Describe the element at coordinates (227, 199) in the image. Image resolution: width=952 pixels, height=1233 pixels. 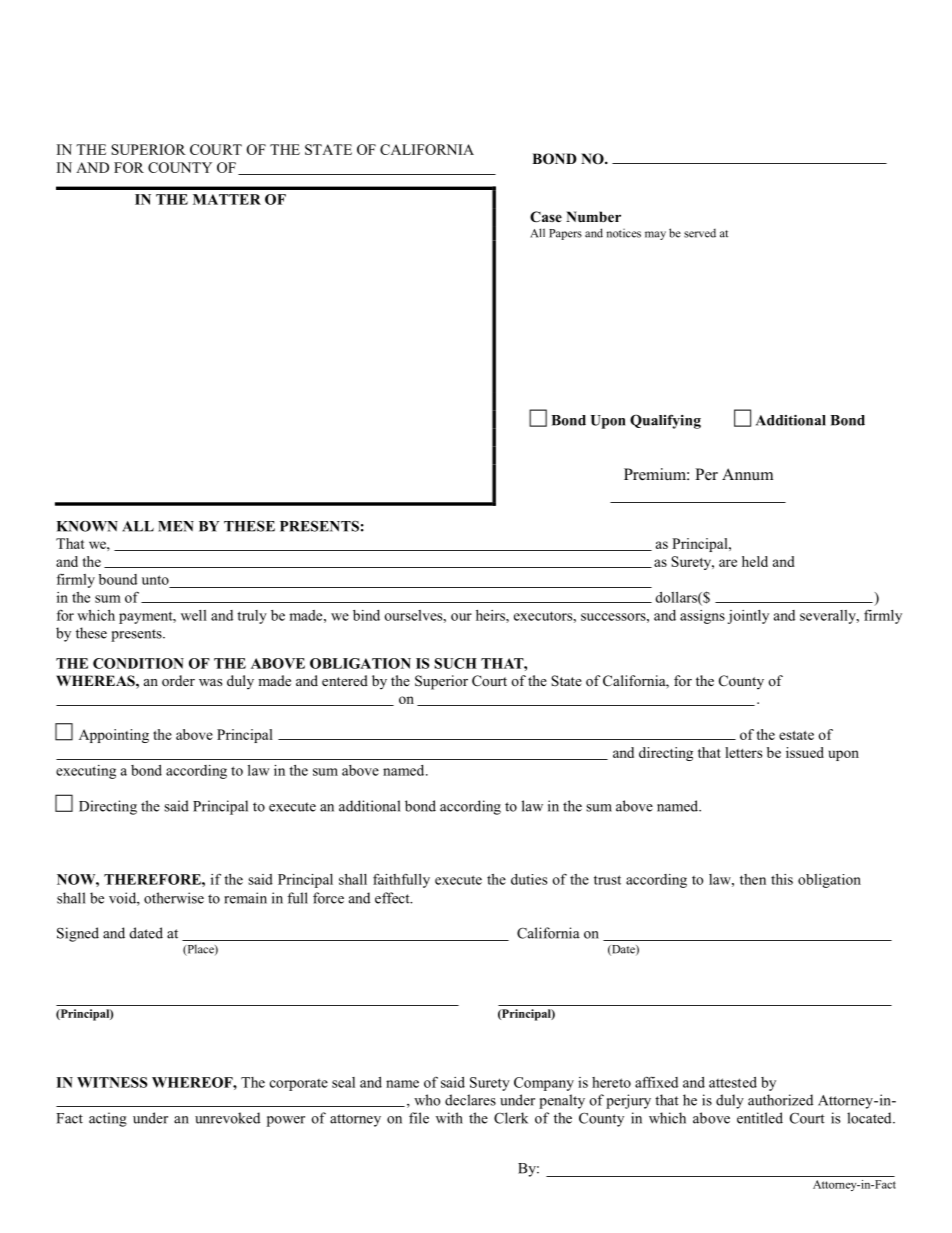
I see `MATTER` at that location.
